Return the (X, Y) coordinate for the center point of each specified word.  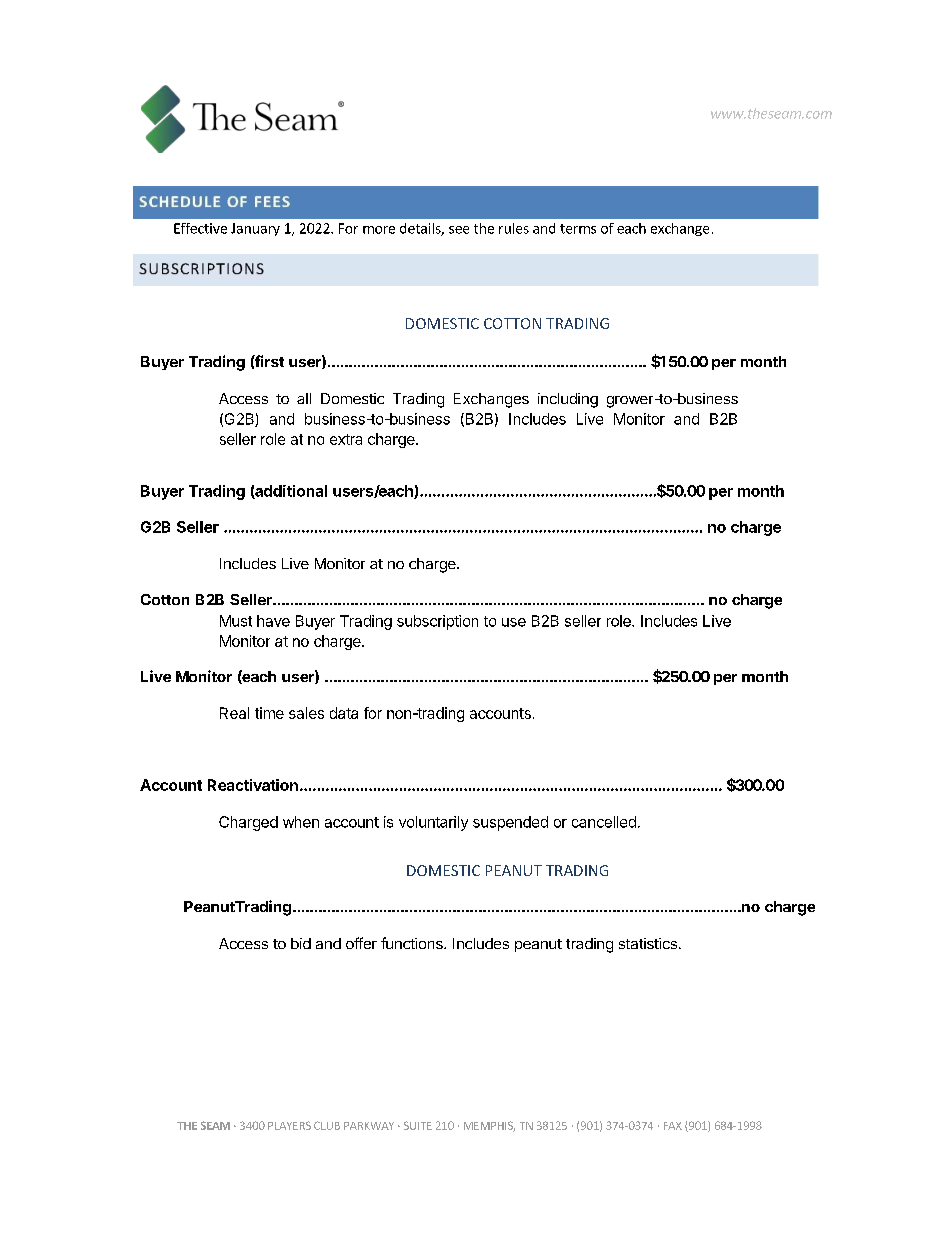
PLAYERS (289, 1125)
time (269, 713)
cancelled (604, 822)
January (255, 229)
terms (578, 229)
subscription (437, 622)
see (459, 230)
